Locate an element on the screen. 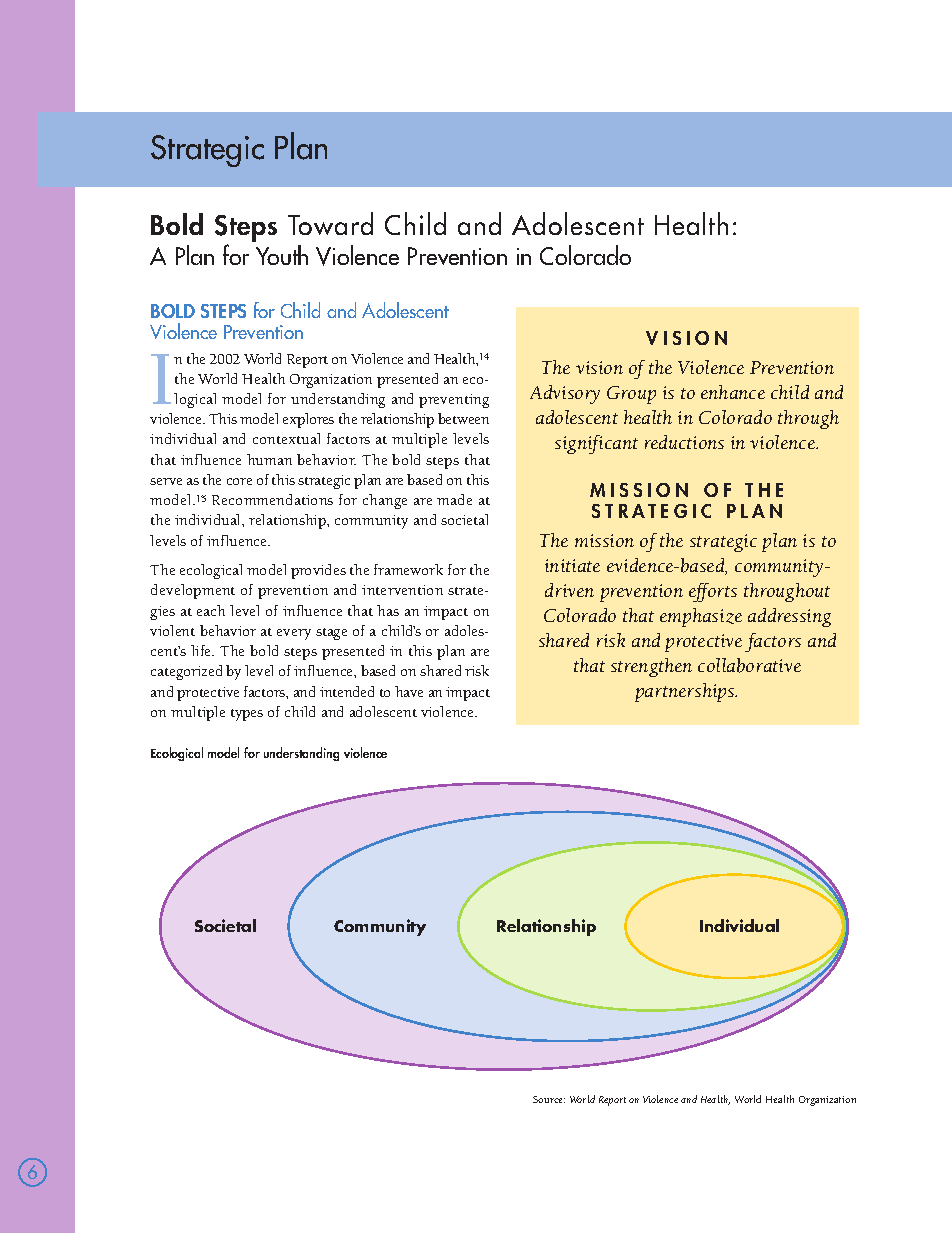  made is located at coordinates (454, 499).
